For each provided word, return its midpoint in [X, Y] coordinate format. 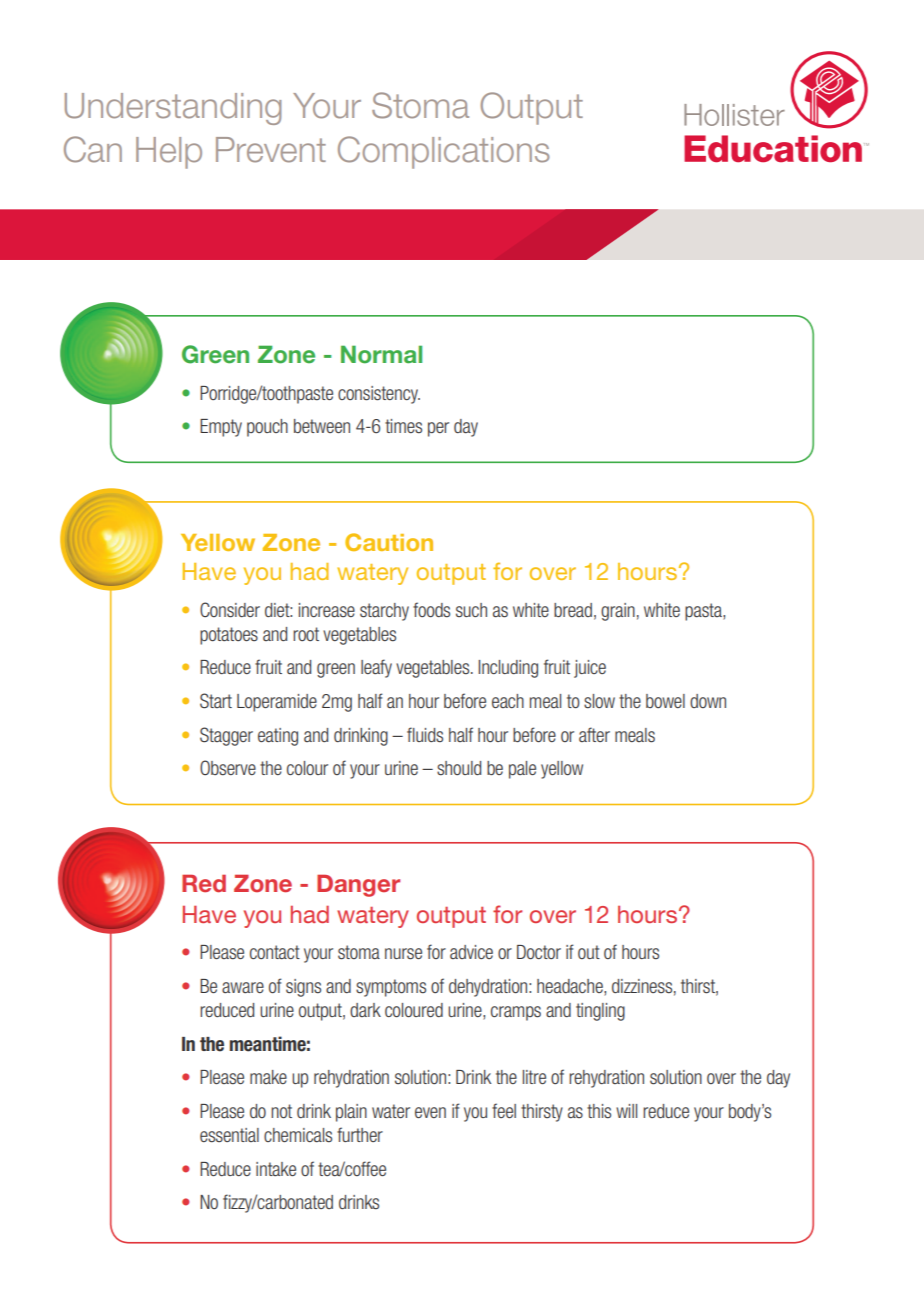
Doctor [539, 952]
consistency [379, 395]
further [360, 1134]
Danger [358, 886]
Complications [444, 152]
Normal [381, 354]
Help [169, 153]
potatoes [229, 636]
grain [618, 612]
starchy [384, 612]
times [403, 426]
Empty [221, 428]
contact [275, 952]
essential [229, 1135]
